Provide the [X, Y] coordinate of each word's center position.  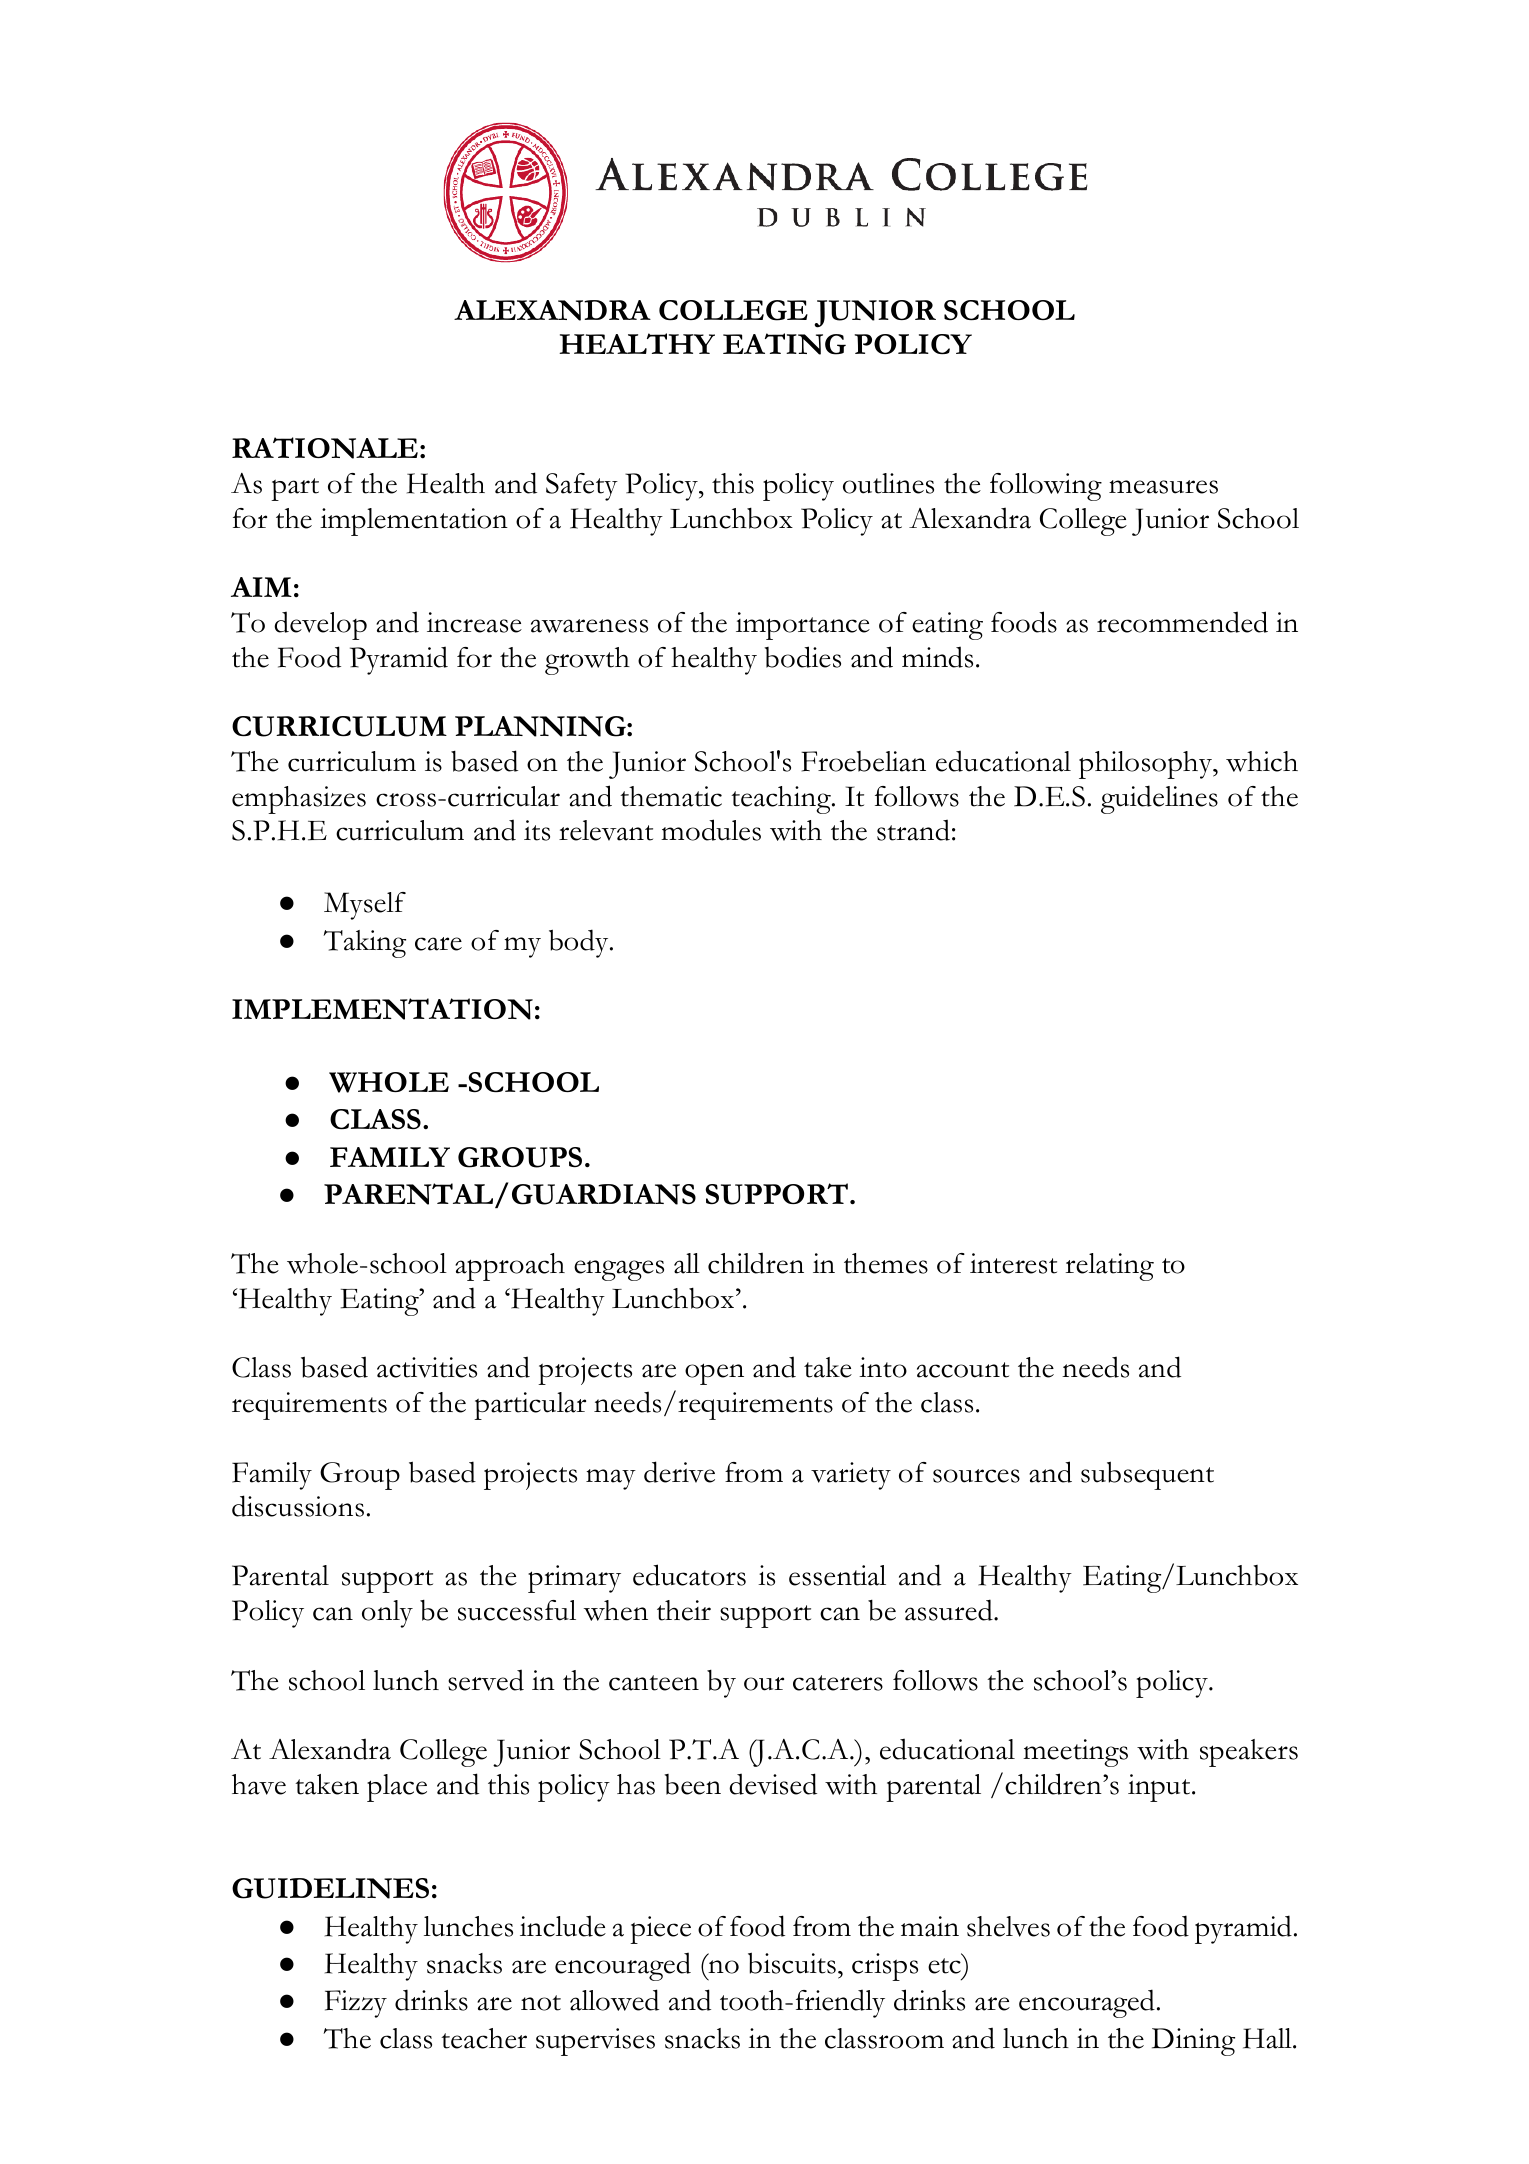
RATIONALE [325, 448]
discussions [298, 1506]
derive [679, 1472]
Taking [364, 944]
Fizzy [356, 2004]
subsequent [1147, 1475]
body [580, 943]
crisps [885, 1967]
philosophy [1147, 765]
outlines [888, 483]
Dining [1193, 2042]
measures [1163, 487]
